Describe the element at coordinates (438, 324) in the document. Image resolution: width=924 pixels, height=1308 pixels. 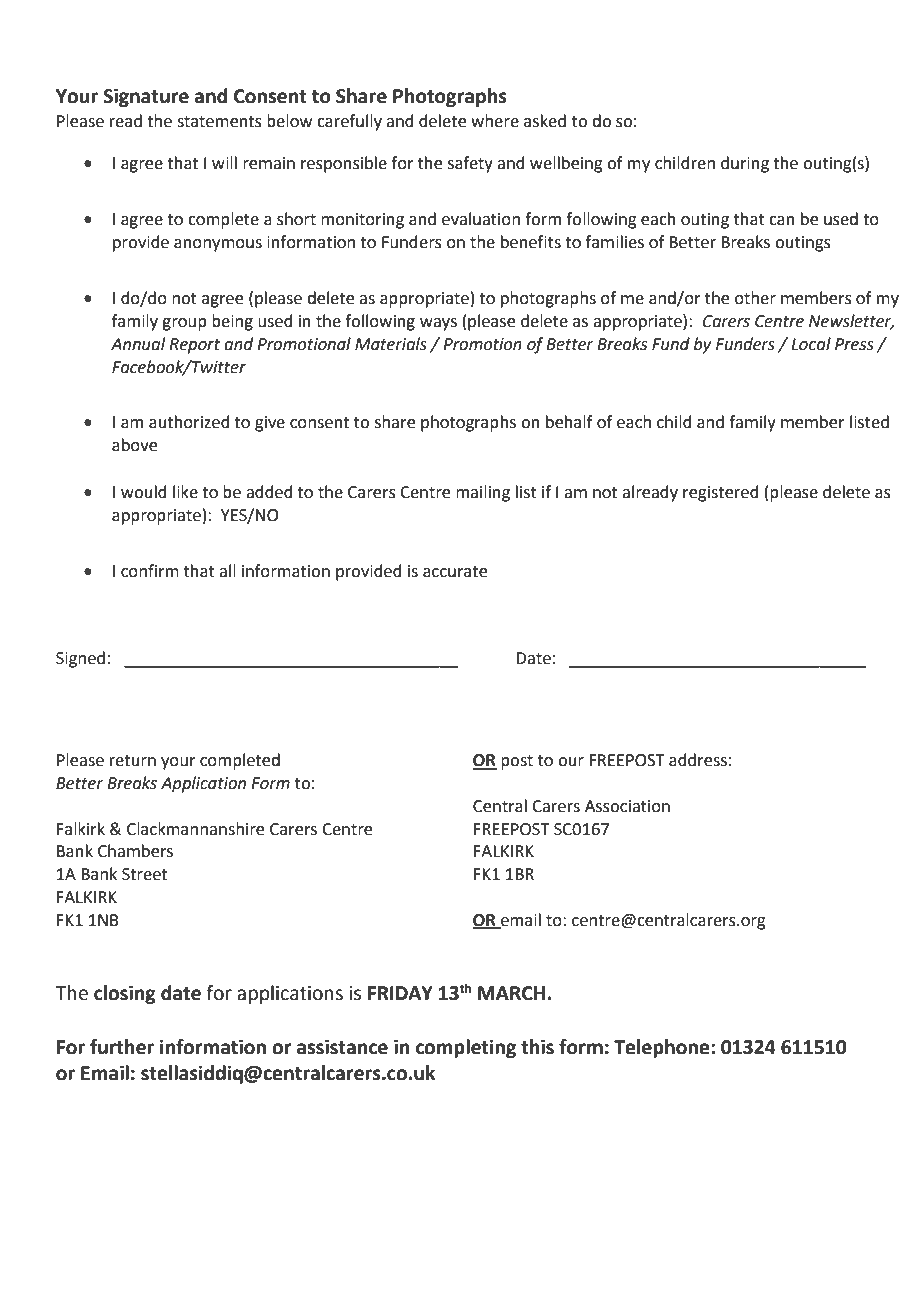
I see `ways` at that location.
